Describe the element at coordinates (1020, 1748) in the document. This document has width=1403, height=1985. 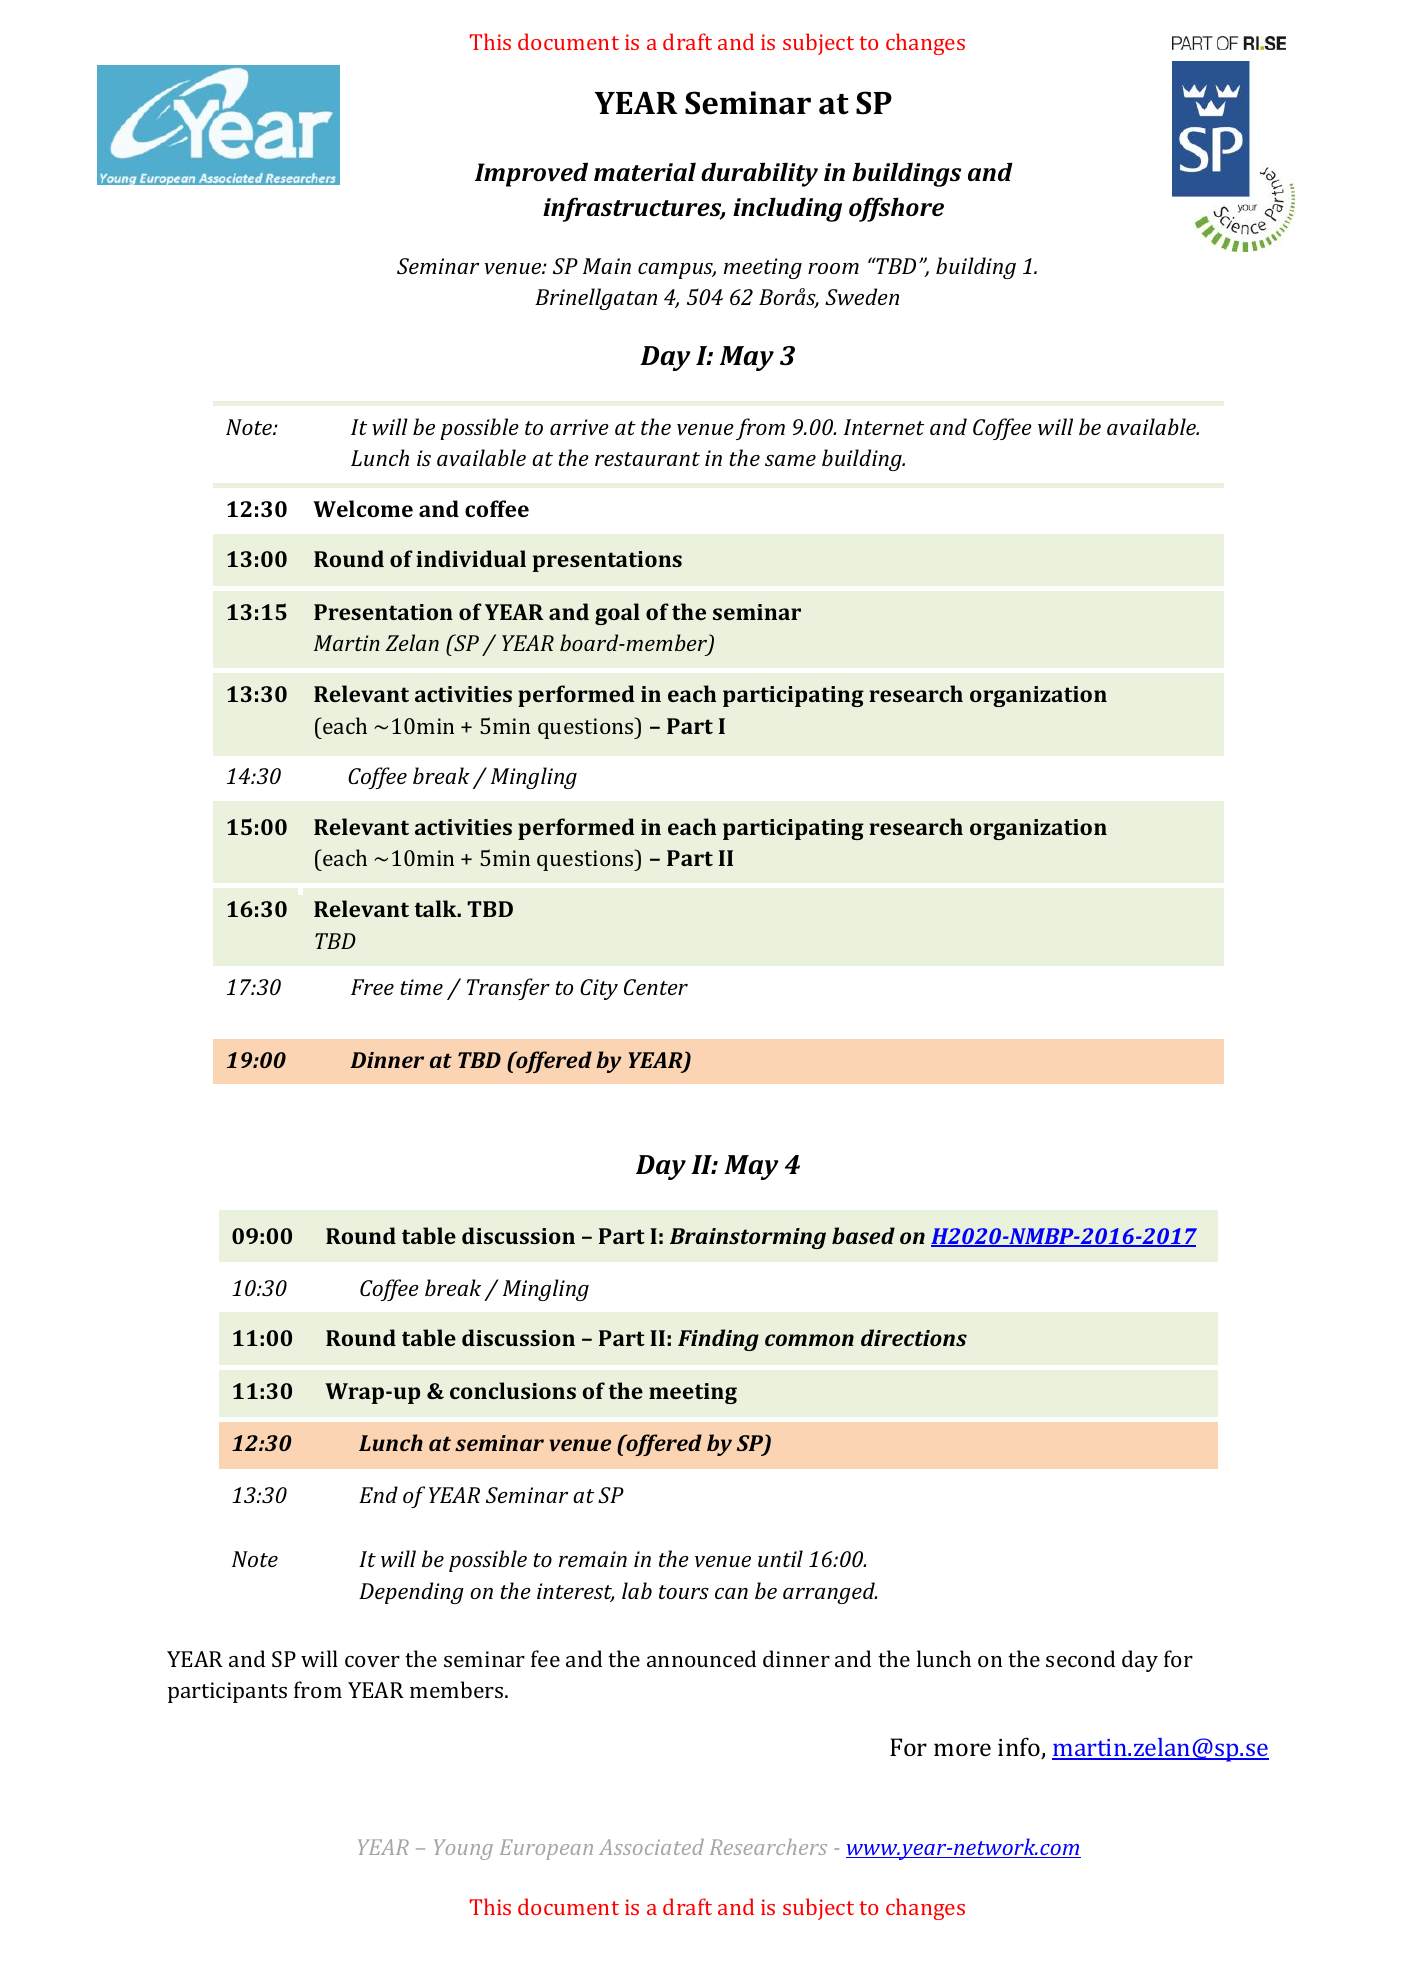
I see `info` at that location.
